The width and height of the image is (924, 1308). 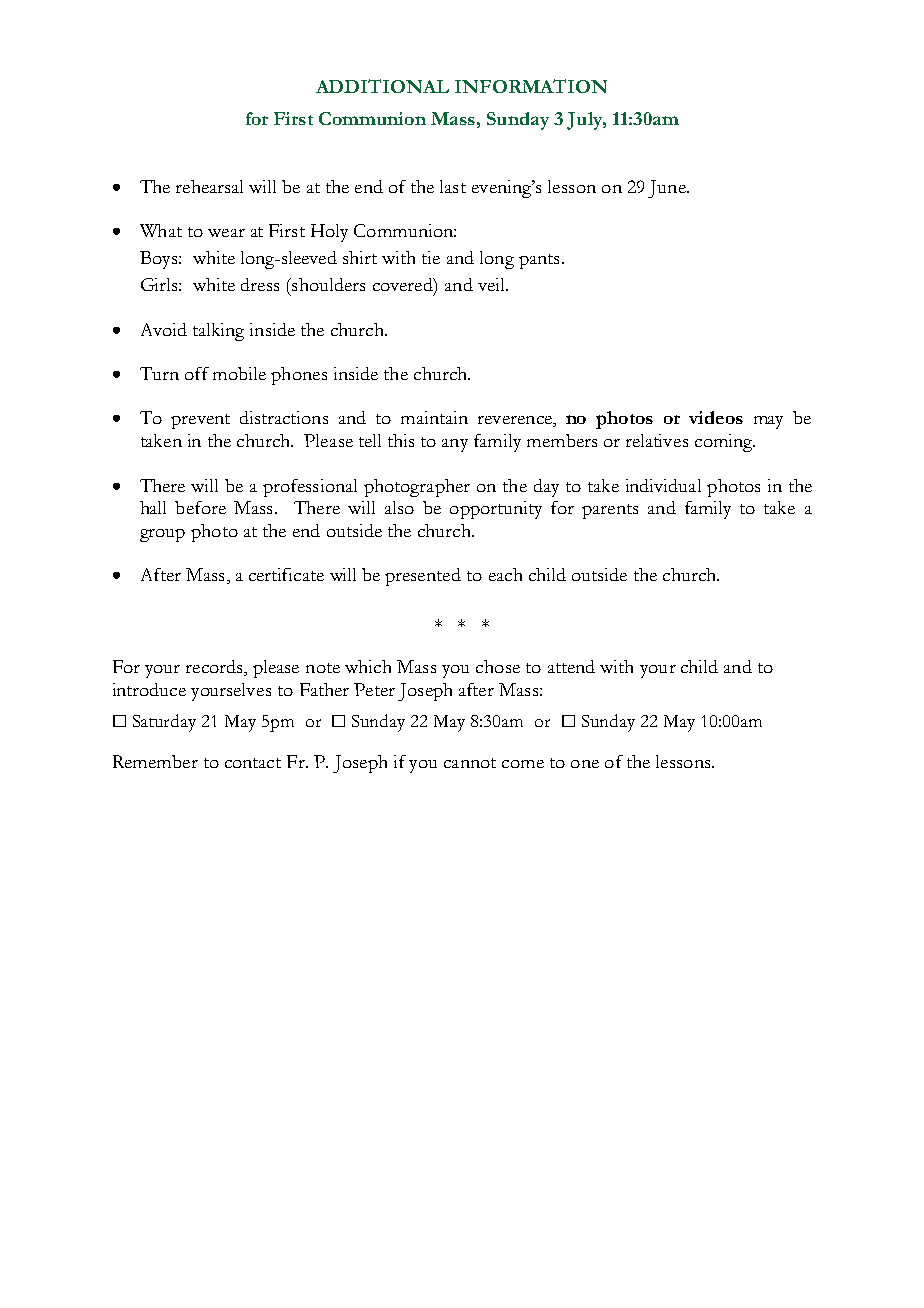 What do you see at coordinates (531, 86) in the image?
I see `INFORMATION` at bounding box center [531, 86].
